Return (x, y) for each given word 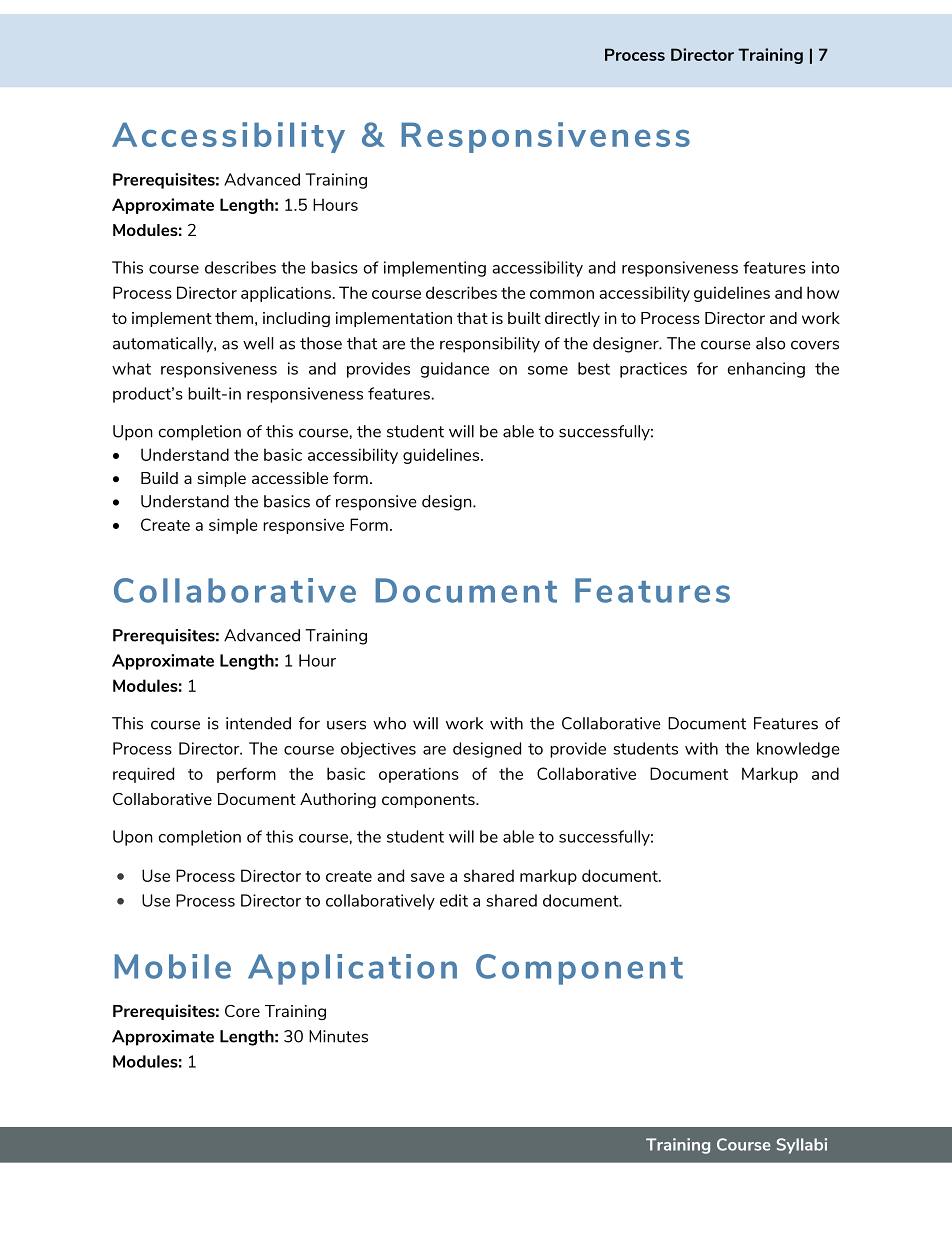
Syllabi (802, 1146)
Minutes (338, 1036)
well (258, 343)
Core (242, 1011)
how (823, 292)
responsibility (490, 345)
